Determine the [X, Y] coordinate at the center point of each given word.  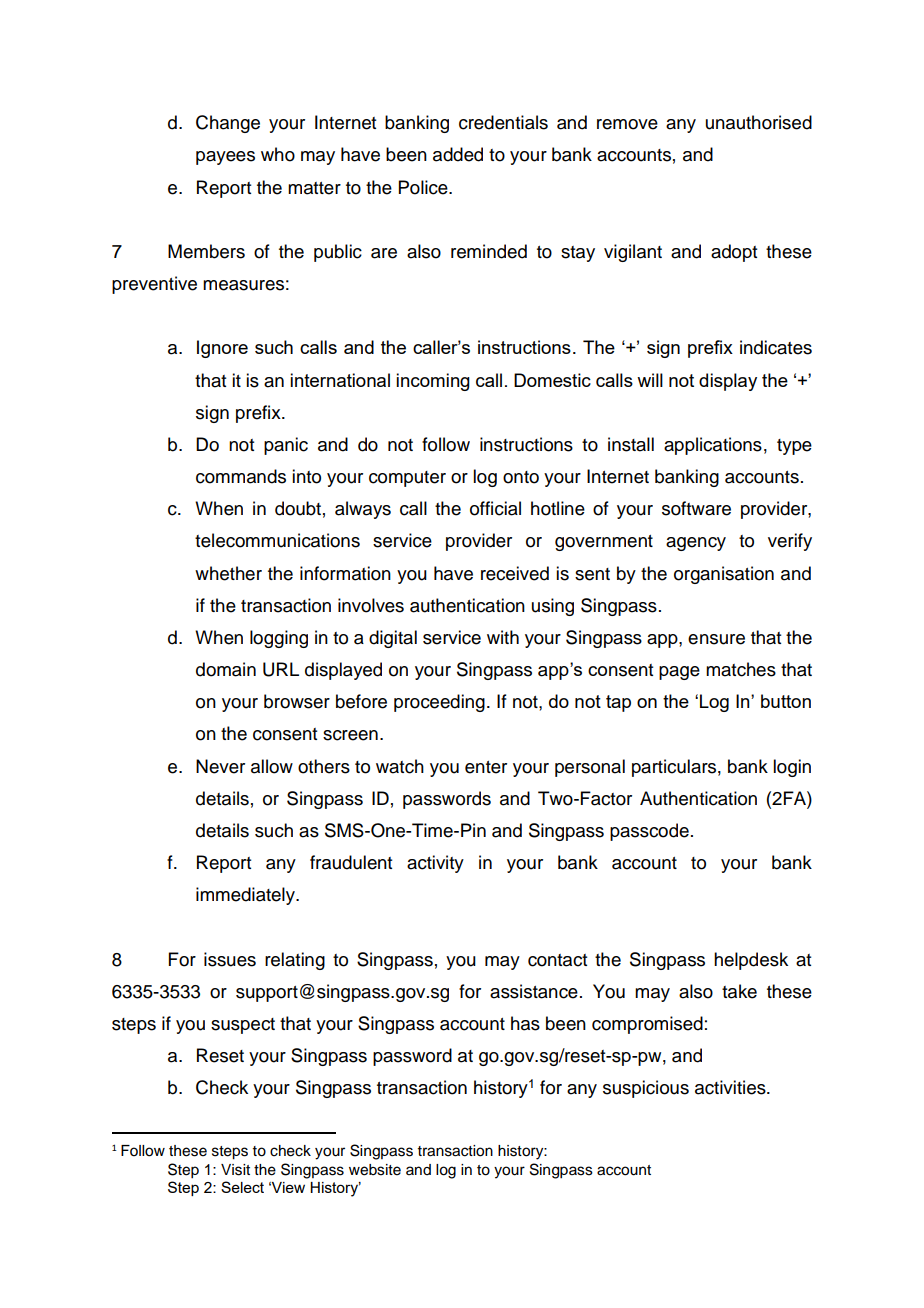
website [375, 1170]
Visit [235, 1170]
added [458, 154]
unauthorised [759, 122]
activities [731, 1087]
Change [228, 124]
